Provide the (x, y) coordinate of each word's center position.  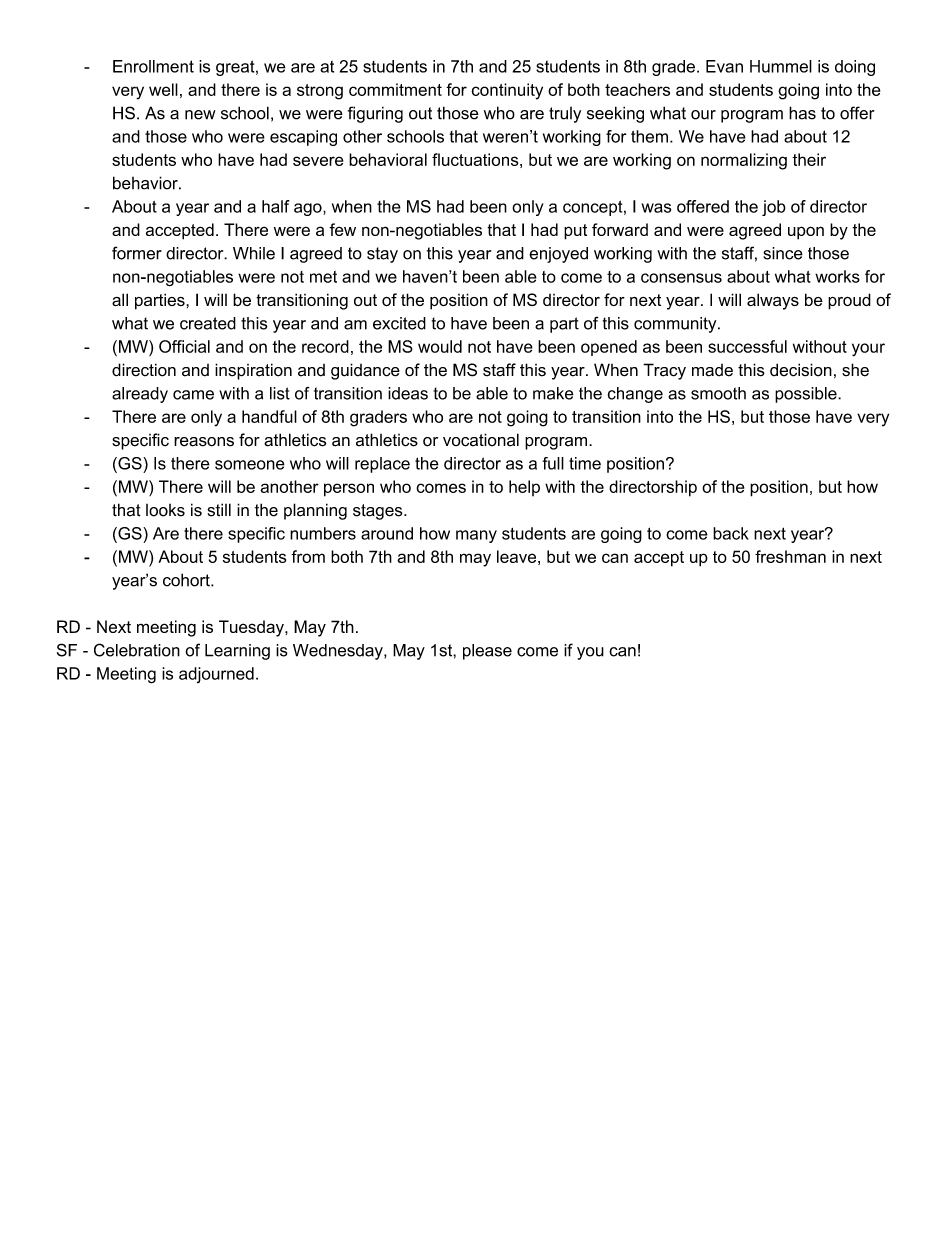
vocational (481, 440)
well (163, 89)
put (575, 232)
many (476, 536)
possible (807, 395)
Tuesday (252, 628)
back (731, 533)
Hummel (781, 66)
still (219, 510)
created (208, 323)
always (773, 301)
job (774, 208)
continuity (507, 91)
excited (399, 323)
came (193, 395)
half (276, 206)
